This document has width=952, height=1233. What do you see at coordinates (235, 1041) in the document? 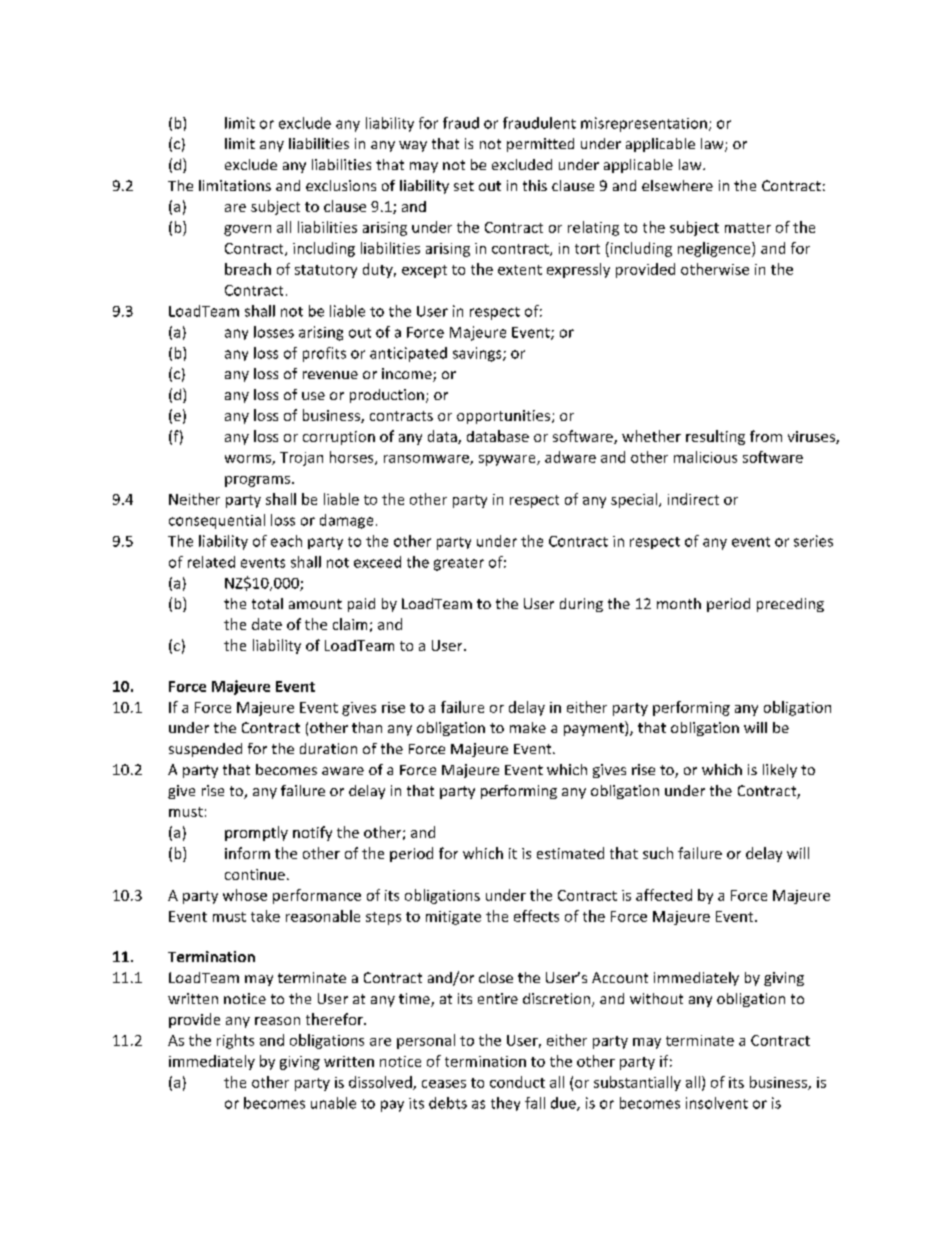
I see `rights` at bounding box center [235, 1041].
